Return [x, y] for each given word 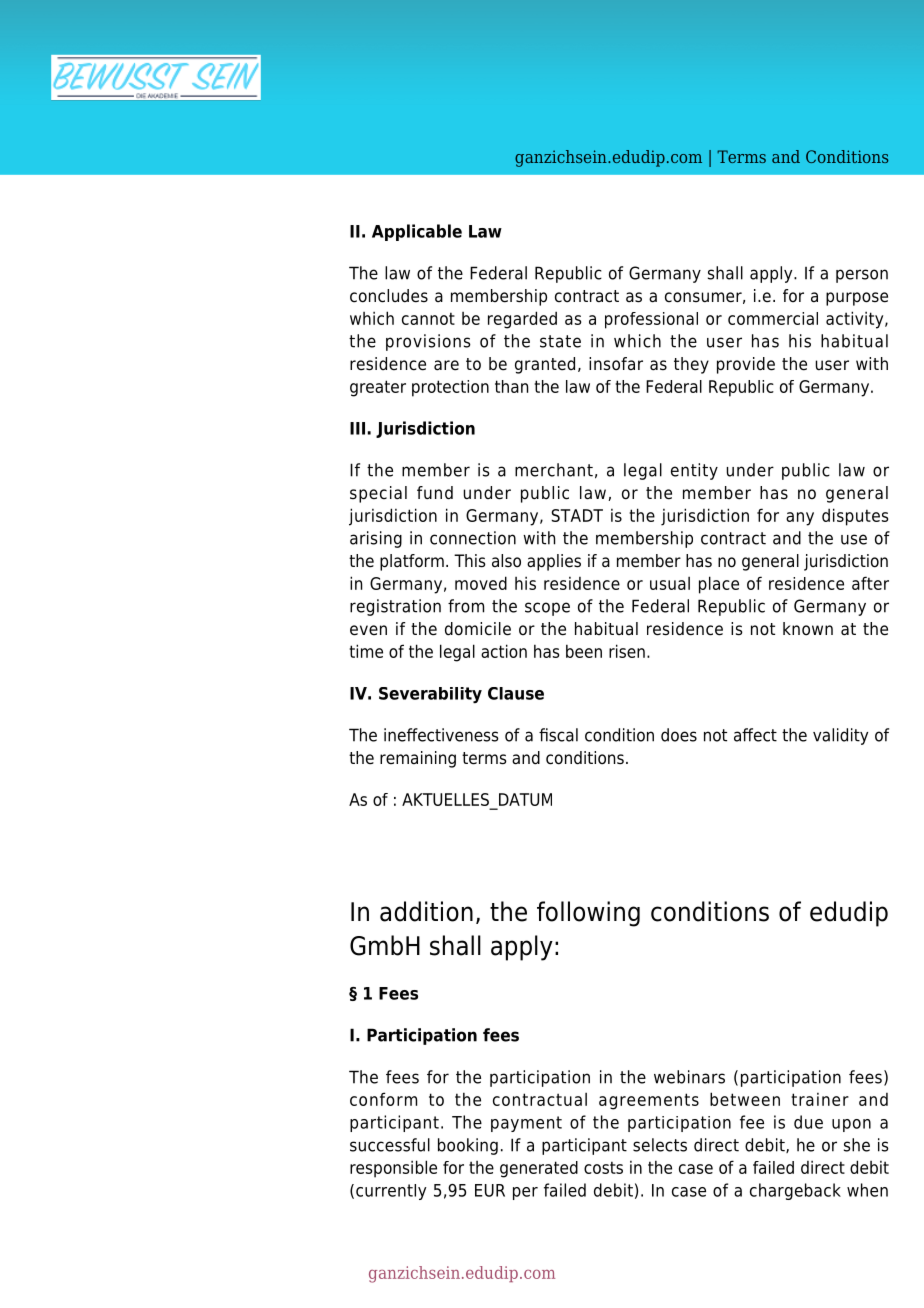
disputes [855, 517]
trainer [820, 1099]
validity [840, 736]
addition [426, 911]
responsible [393, 1169]
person [862, 276]
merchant [554, 470]
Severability [430, 695]
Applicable [417, 232]
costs [603, 1167]
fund [435, 493]
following [588, 914]
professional [651, 320]
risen [627, 651]
